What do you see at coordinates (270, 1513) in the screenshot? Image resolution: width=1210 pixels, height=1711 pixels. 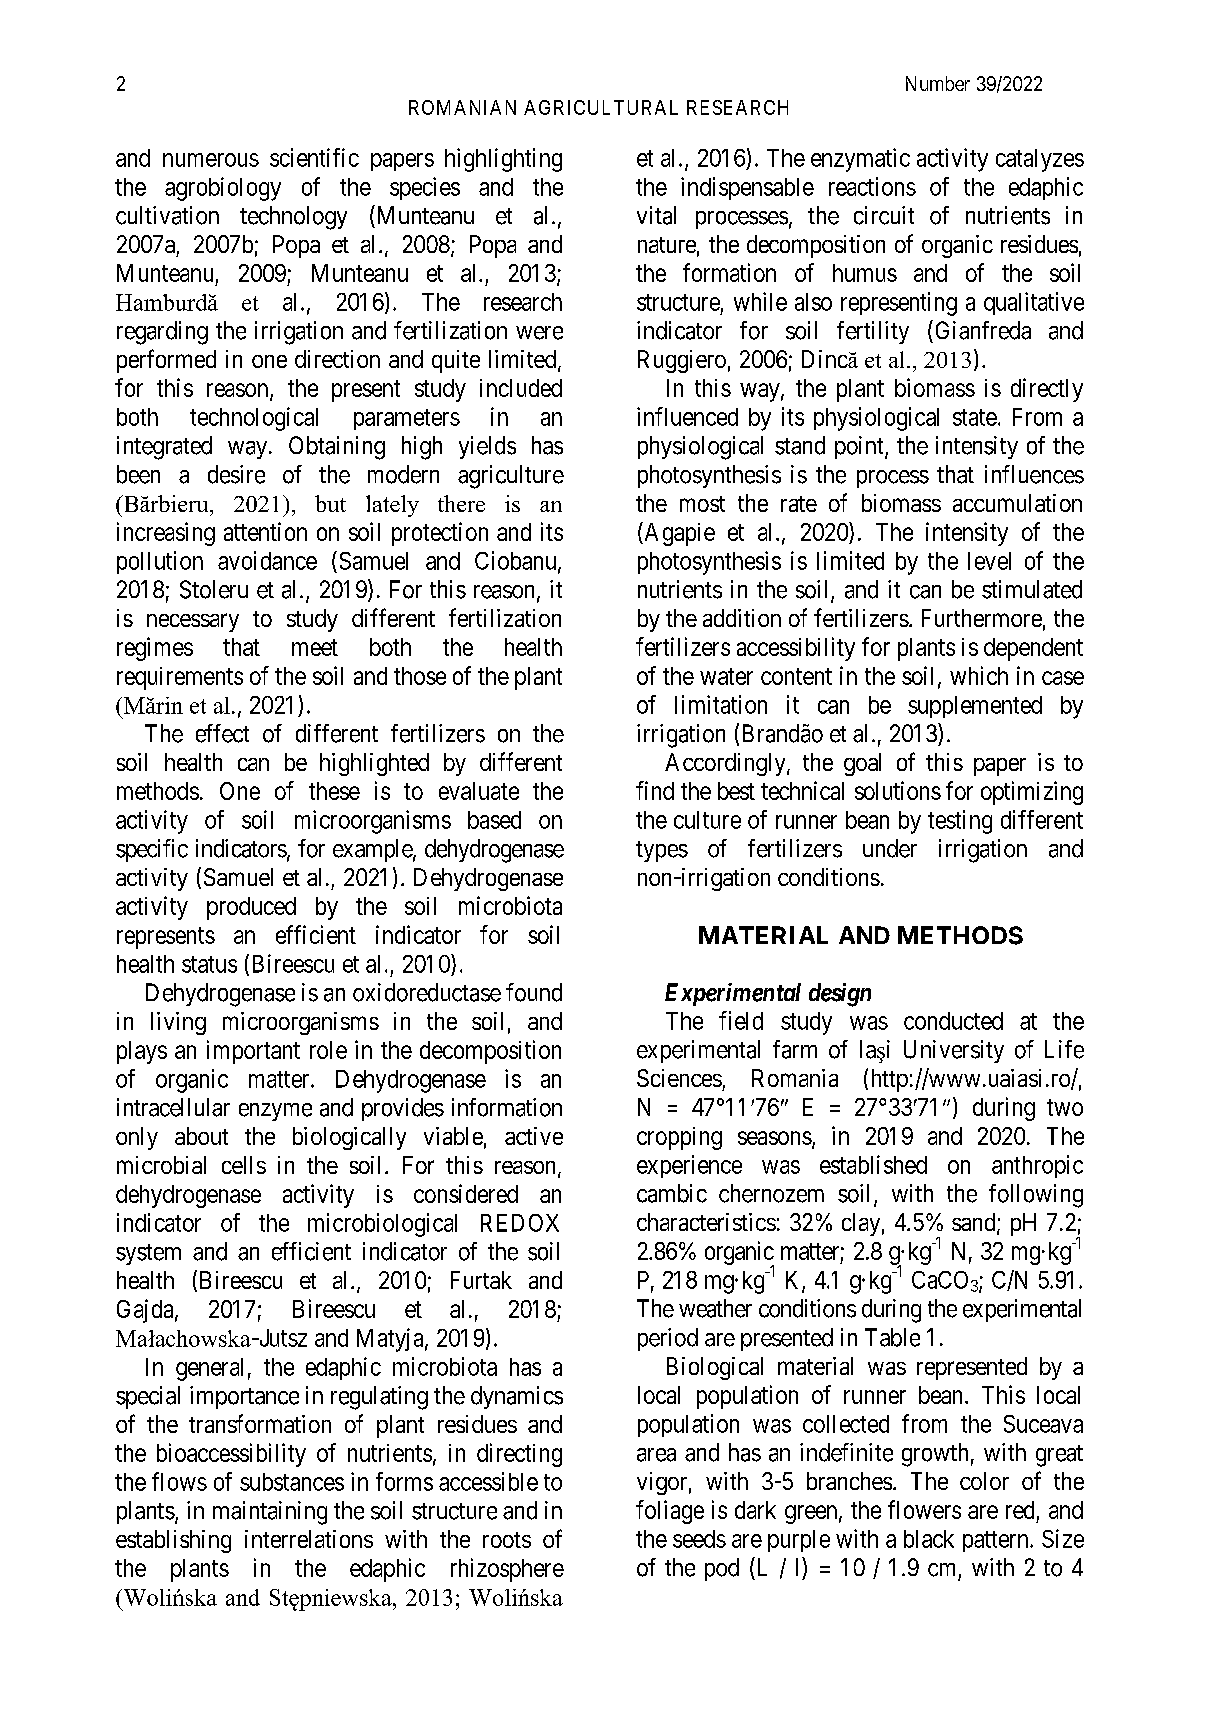 I see `maintaining` at bounding box center [270, 1513].
